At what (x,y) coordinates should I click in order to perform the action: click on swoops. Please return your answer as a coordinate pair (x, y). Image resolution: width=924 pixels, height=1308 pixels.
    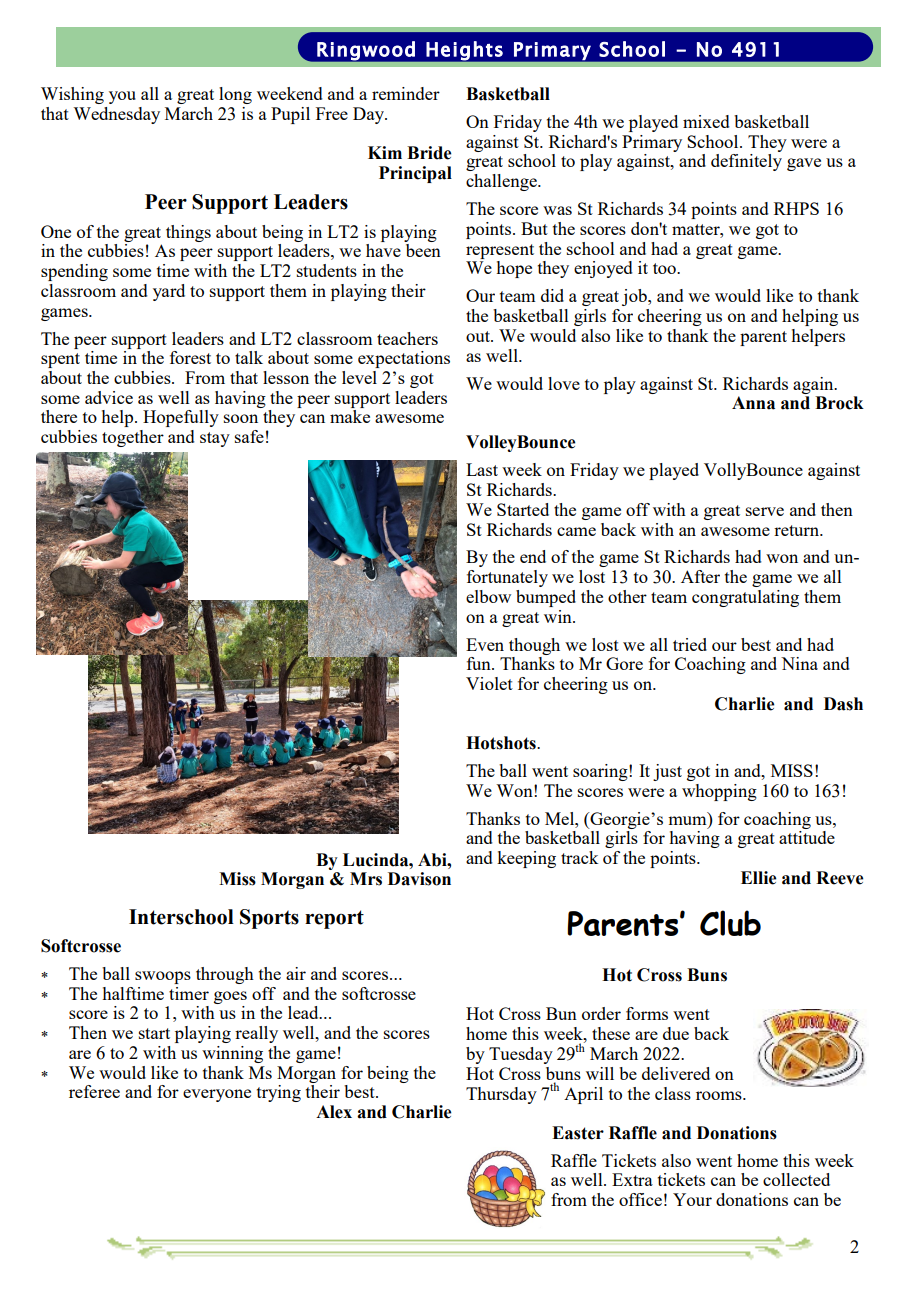
    Looking at the image, I should click on (163, 977).
